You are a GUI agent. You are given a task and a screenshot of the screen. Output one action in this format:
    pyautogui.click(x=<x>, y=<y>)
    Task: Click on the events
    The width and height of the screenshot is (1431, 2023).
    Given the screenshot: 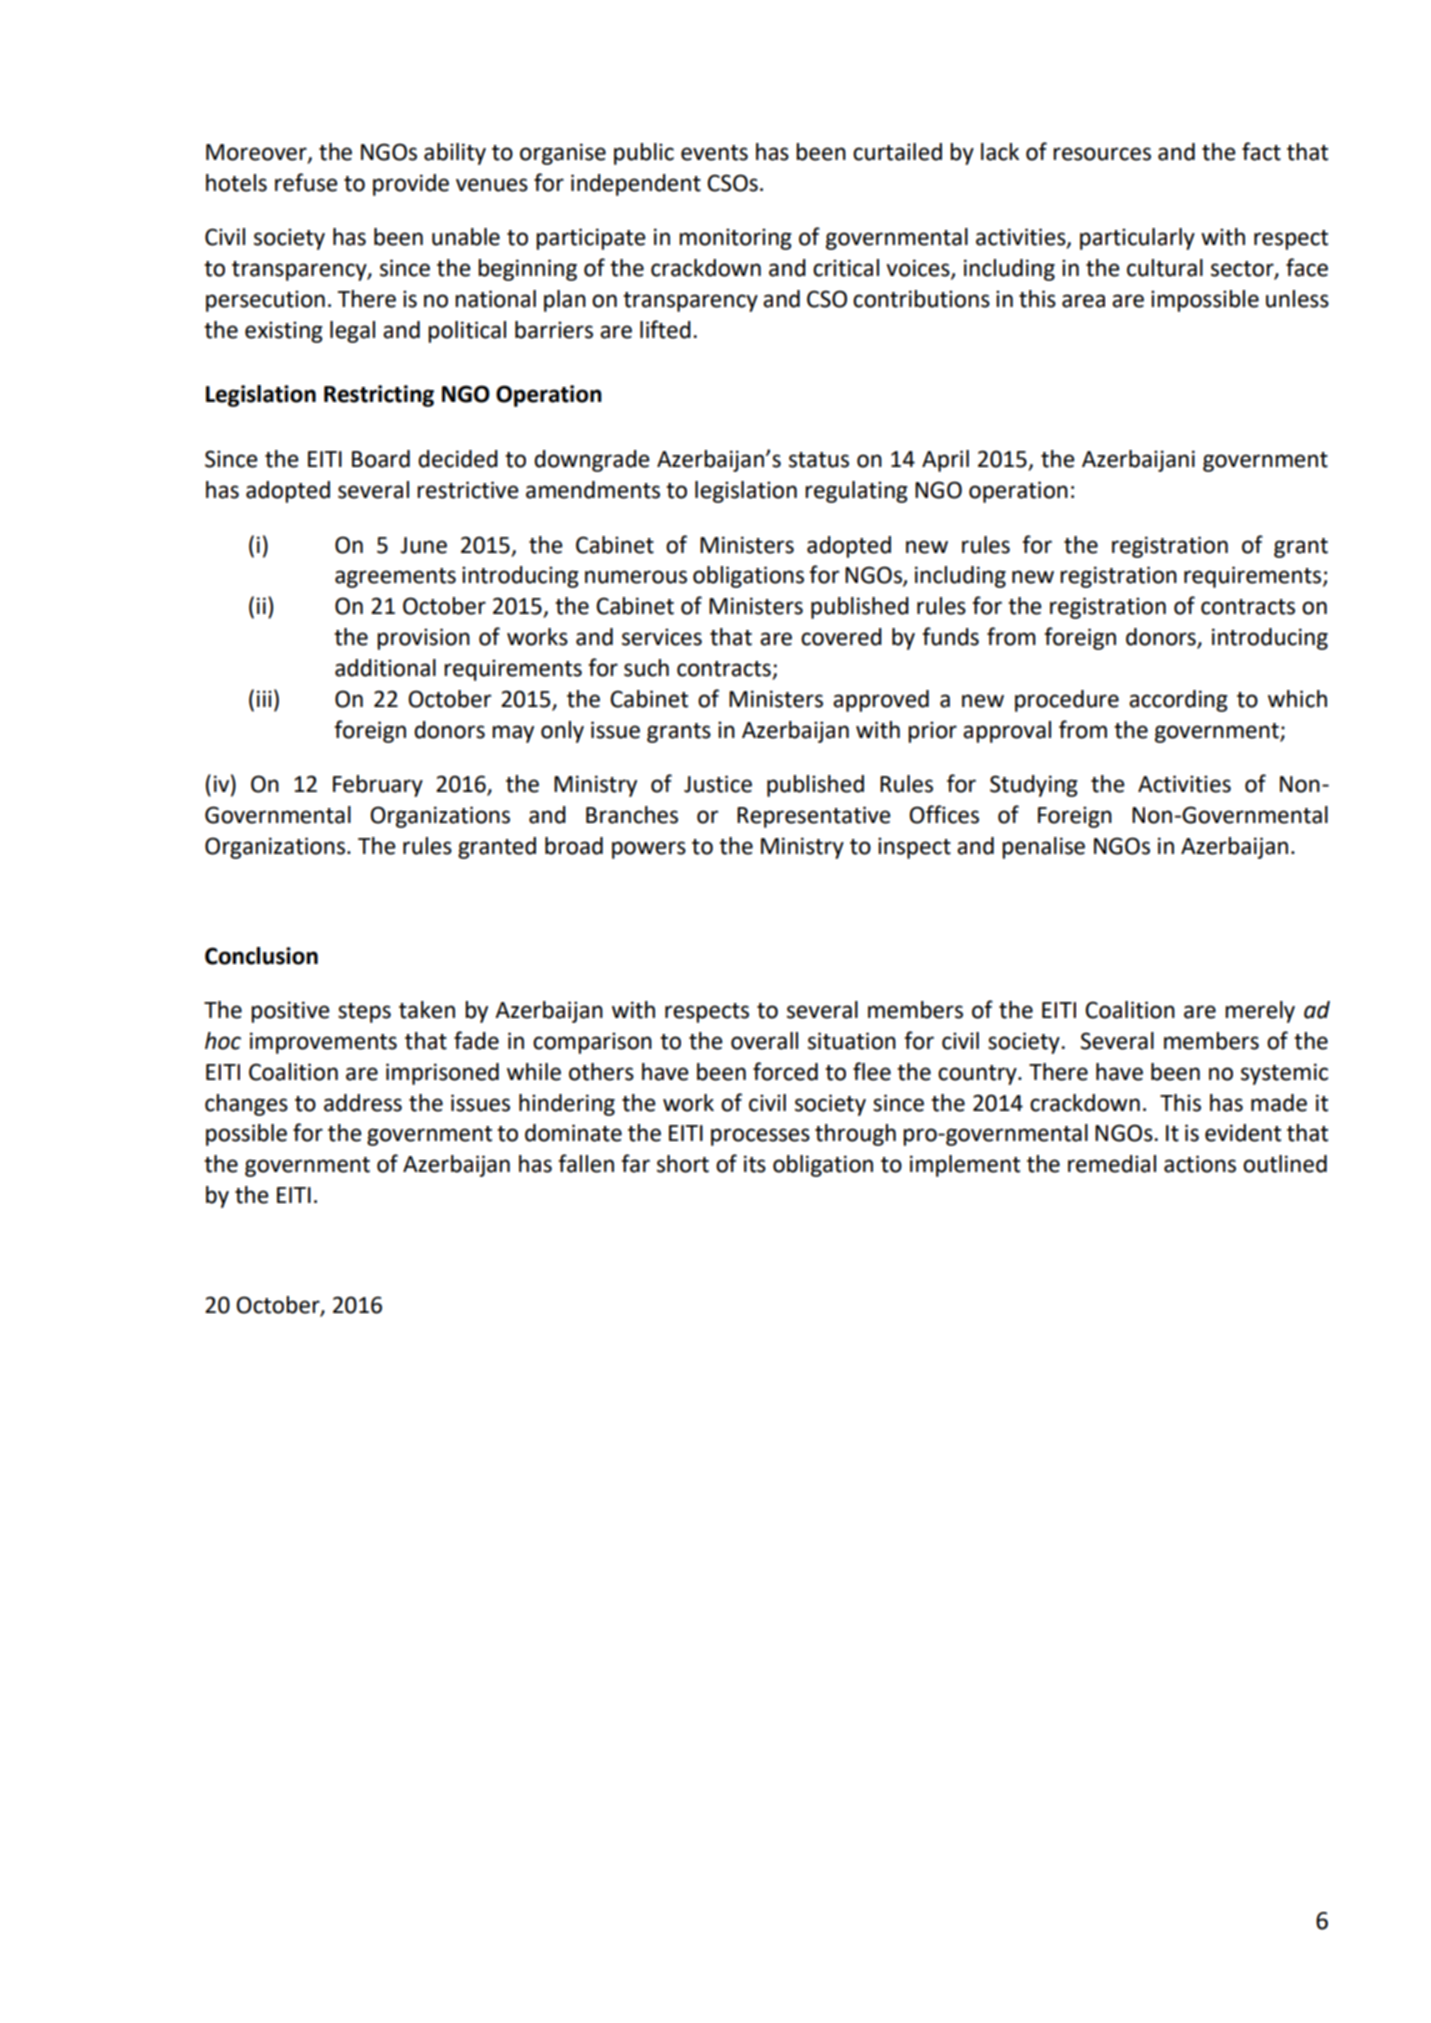 What is the action you would take?
    pyautogui.click(x=714, y=153)
